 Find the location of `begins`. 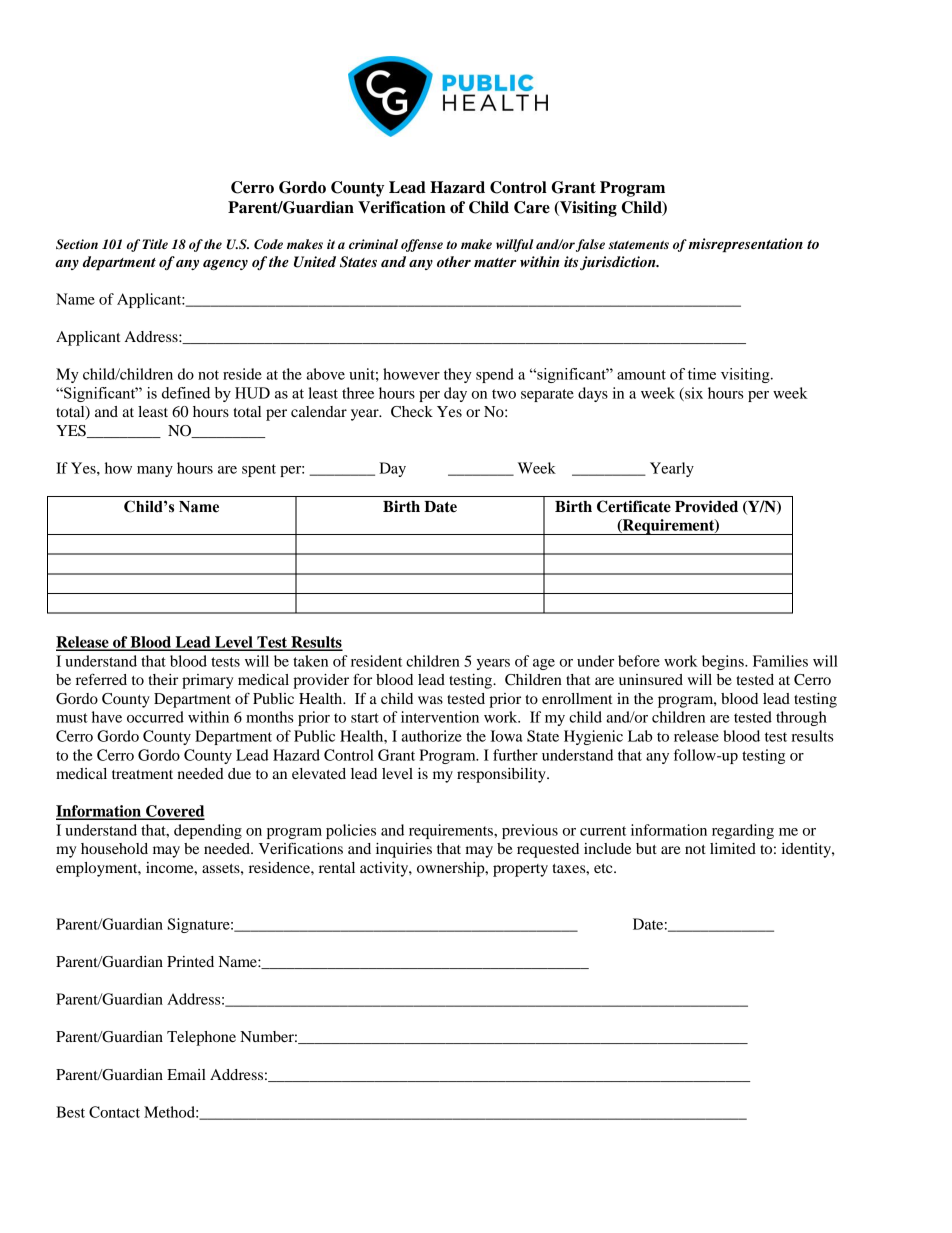

begins is located at coordinates (724, 662).
